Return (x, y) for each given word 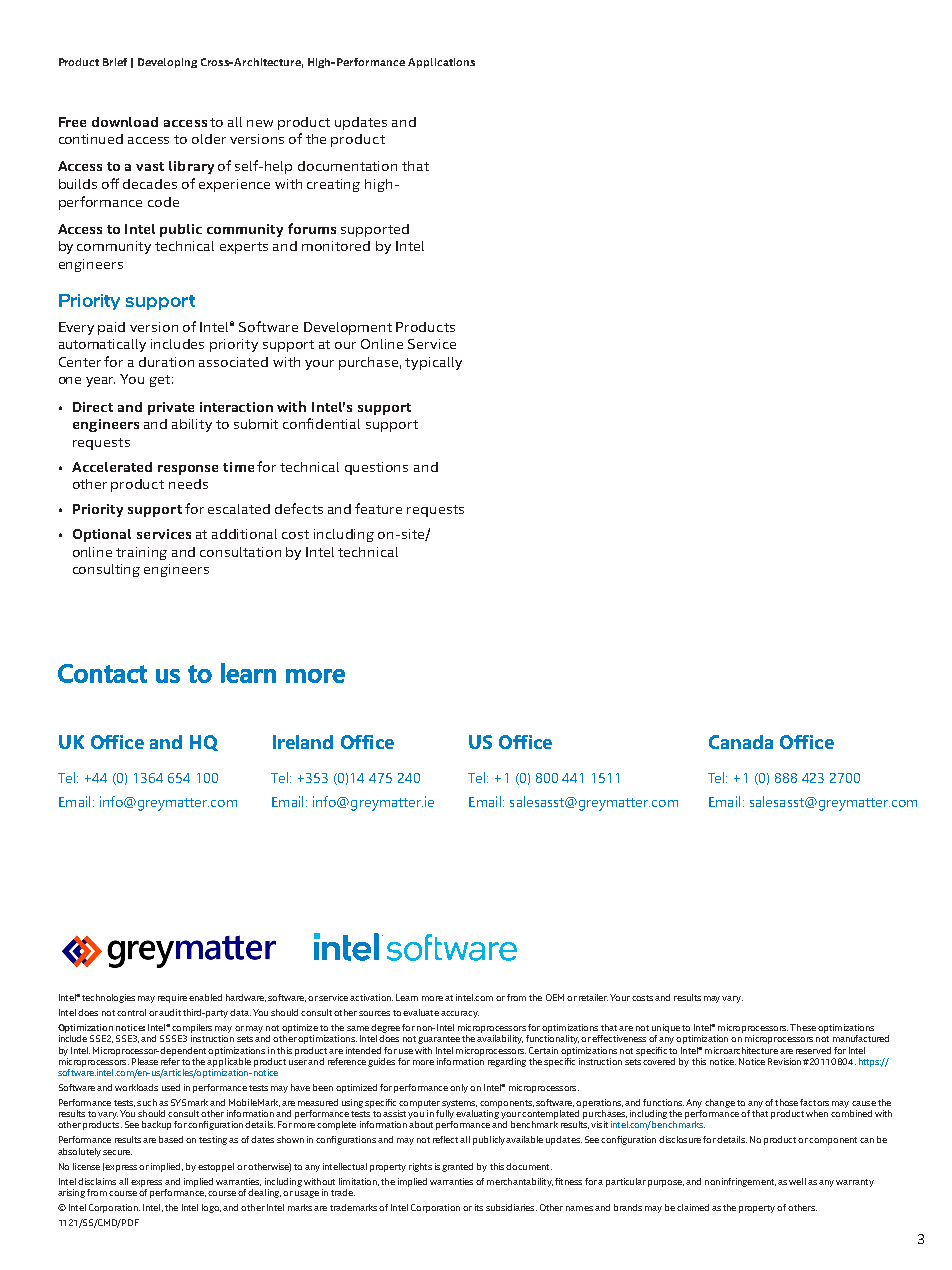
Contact (102, 673)
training (141, 553)
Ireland (303, 742)
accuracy (460, 1014)
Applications (441, 63)
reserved (813, 1050)
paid (111, 328)
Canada (741, 742)
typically (433, 363)
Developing (167, 63)
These (803, 1027)
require (172, 998)
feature (378, 508)
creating (333, 185)
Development (348, 328)
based (171, 1139)
